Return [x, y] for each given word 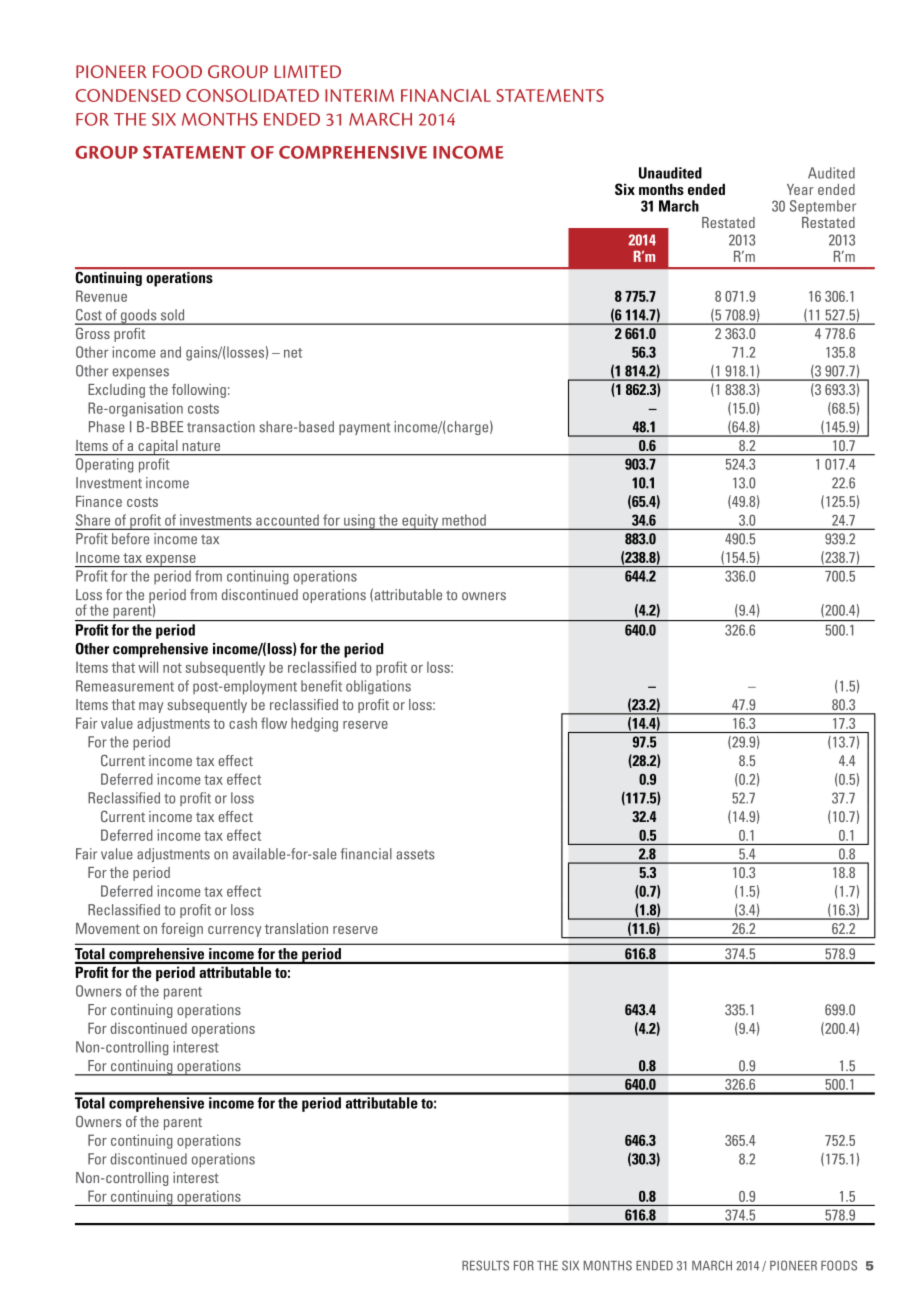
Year [800, 189]
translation [296, 928]
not [172, 668]
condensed [128, 95]
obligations [378, 687]
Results [485, 1265]
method [464, 520]
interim [359, 95]
